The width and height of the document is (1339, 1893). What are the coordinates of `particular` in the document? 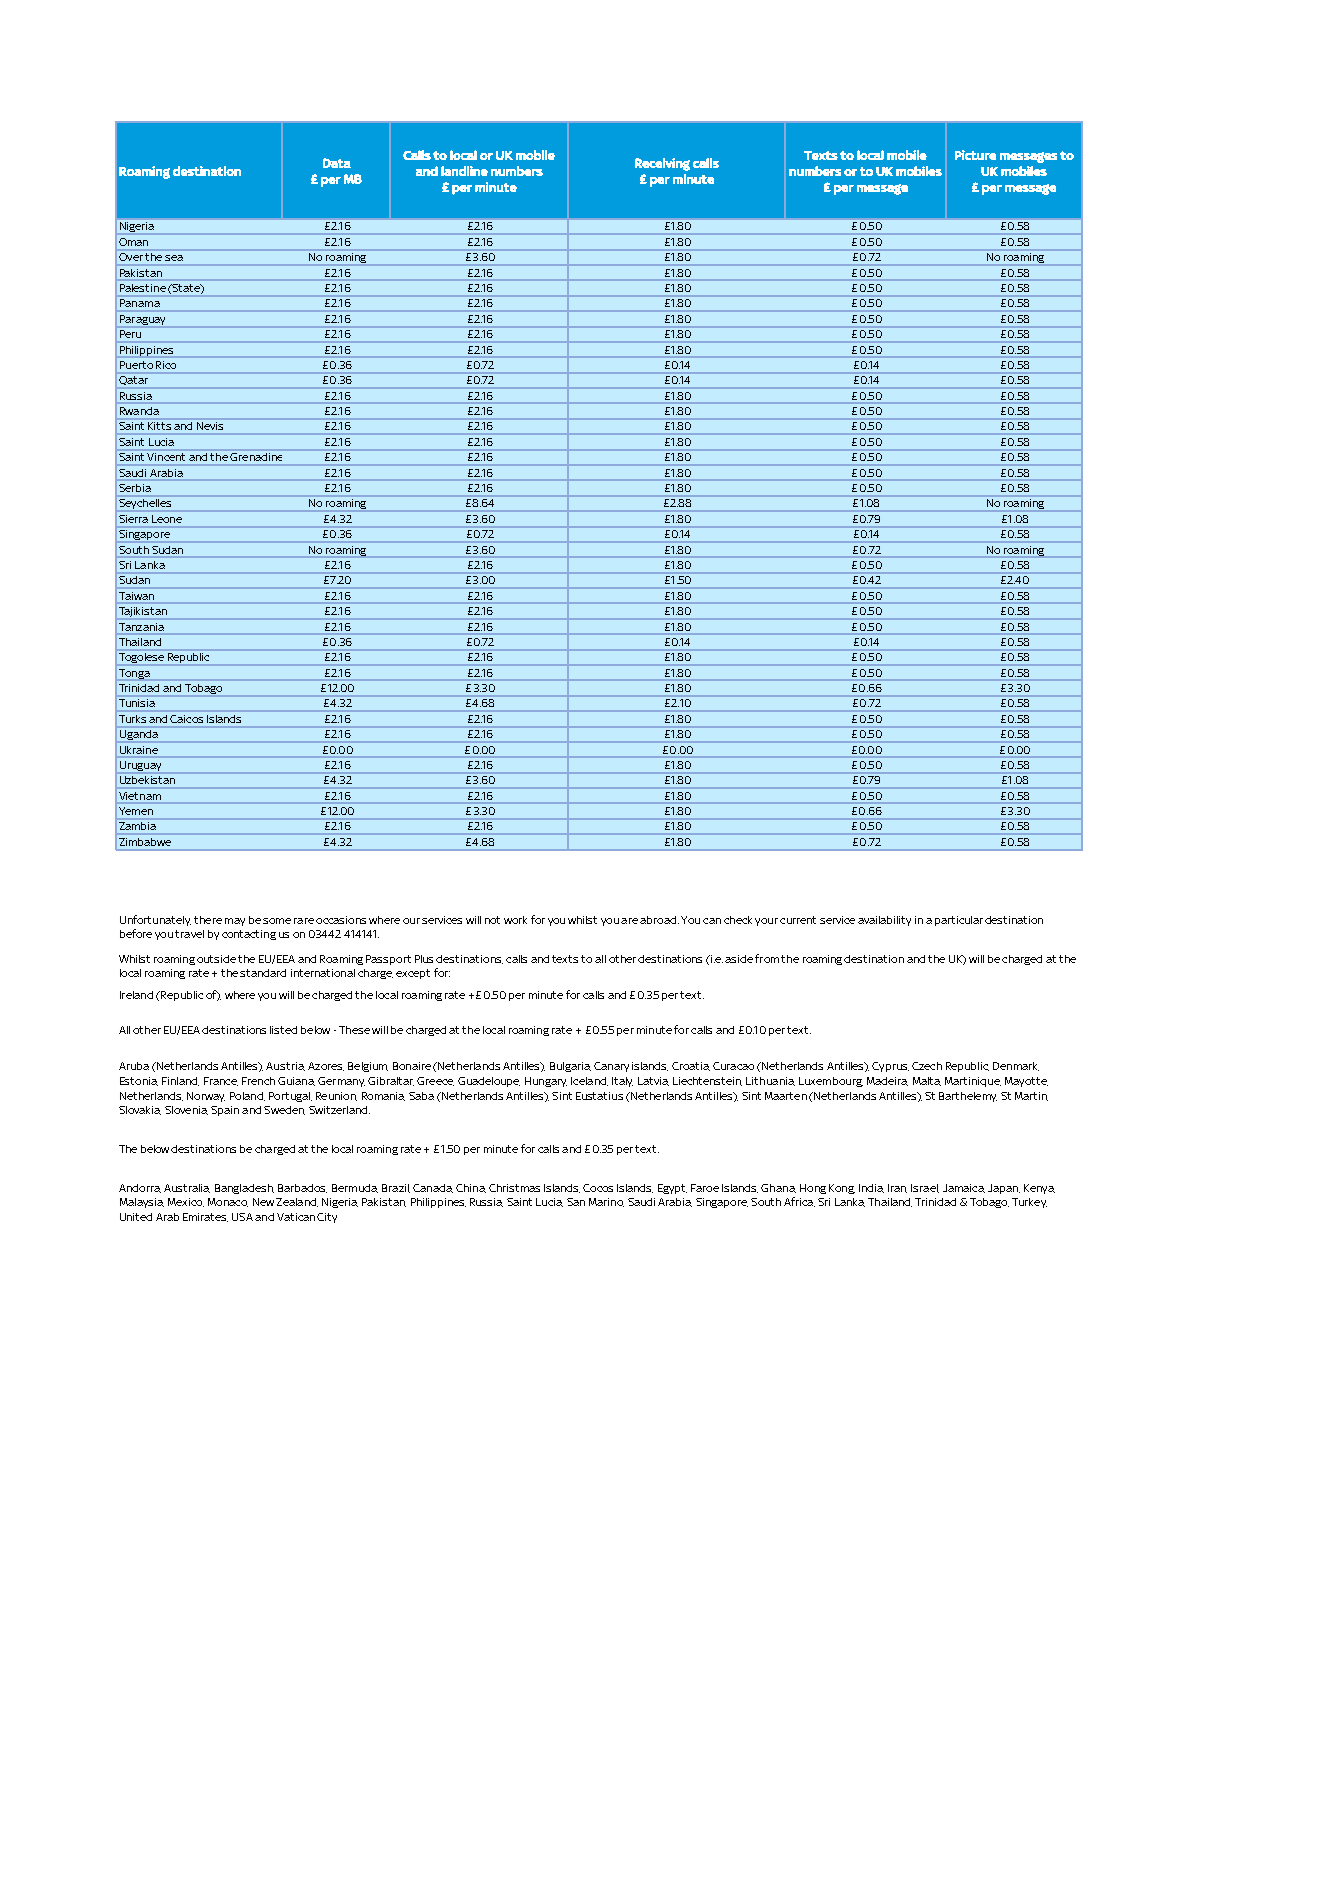 It's located at (959, 921).
